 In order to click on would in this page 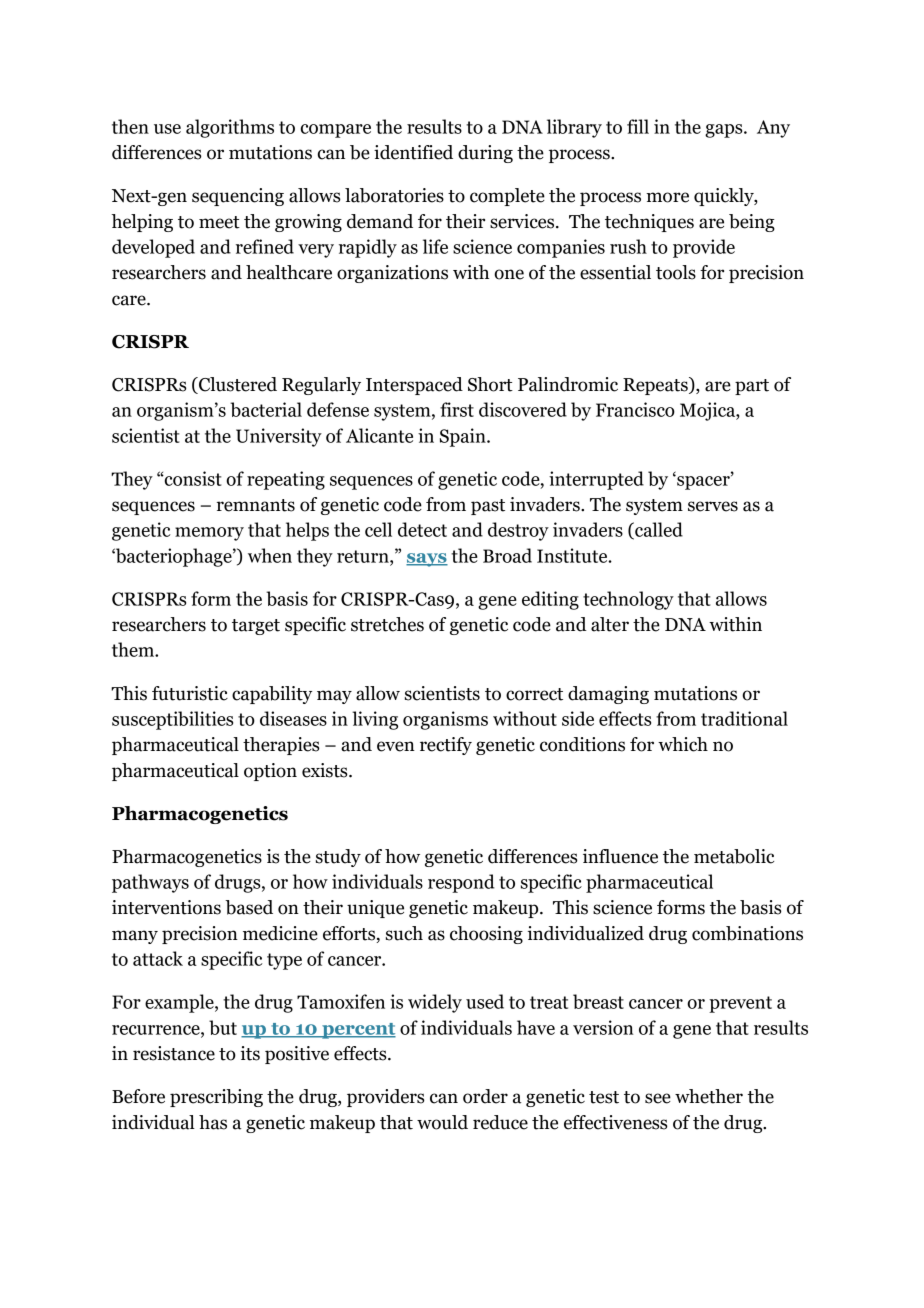, I will do `click(442, 1122)`.
